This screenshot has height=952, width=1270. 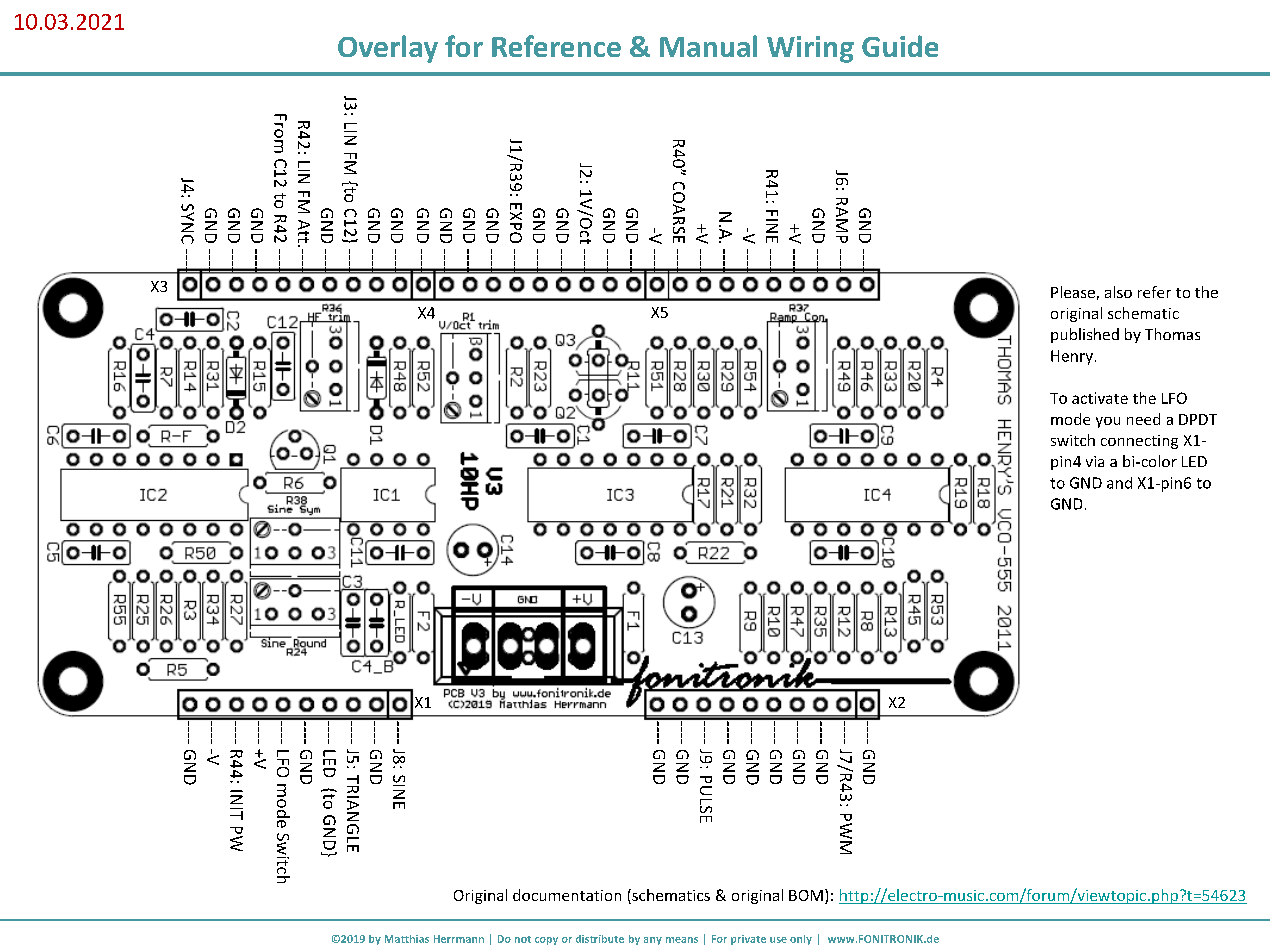 I want to click on Henry, so click(x=1072, y=357).
